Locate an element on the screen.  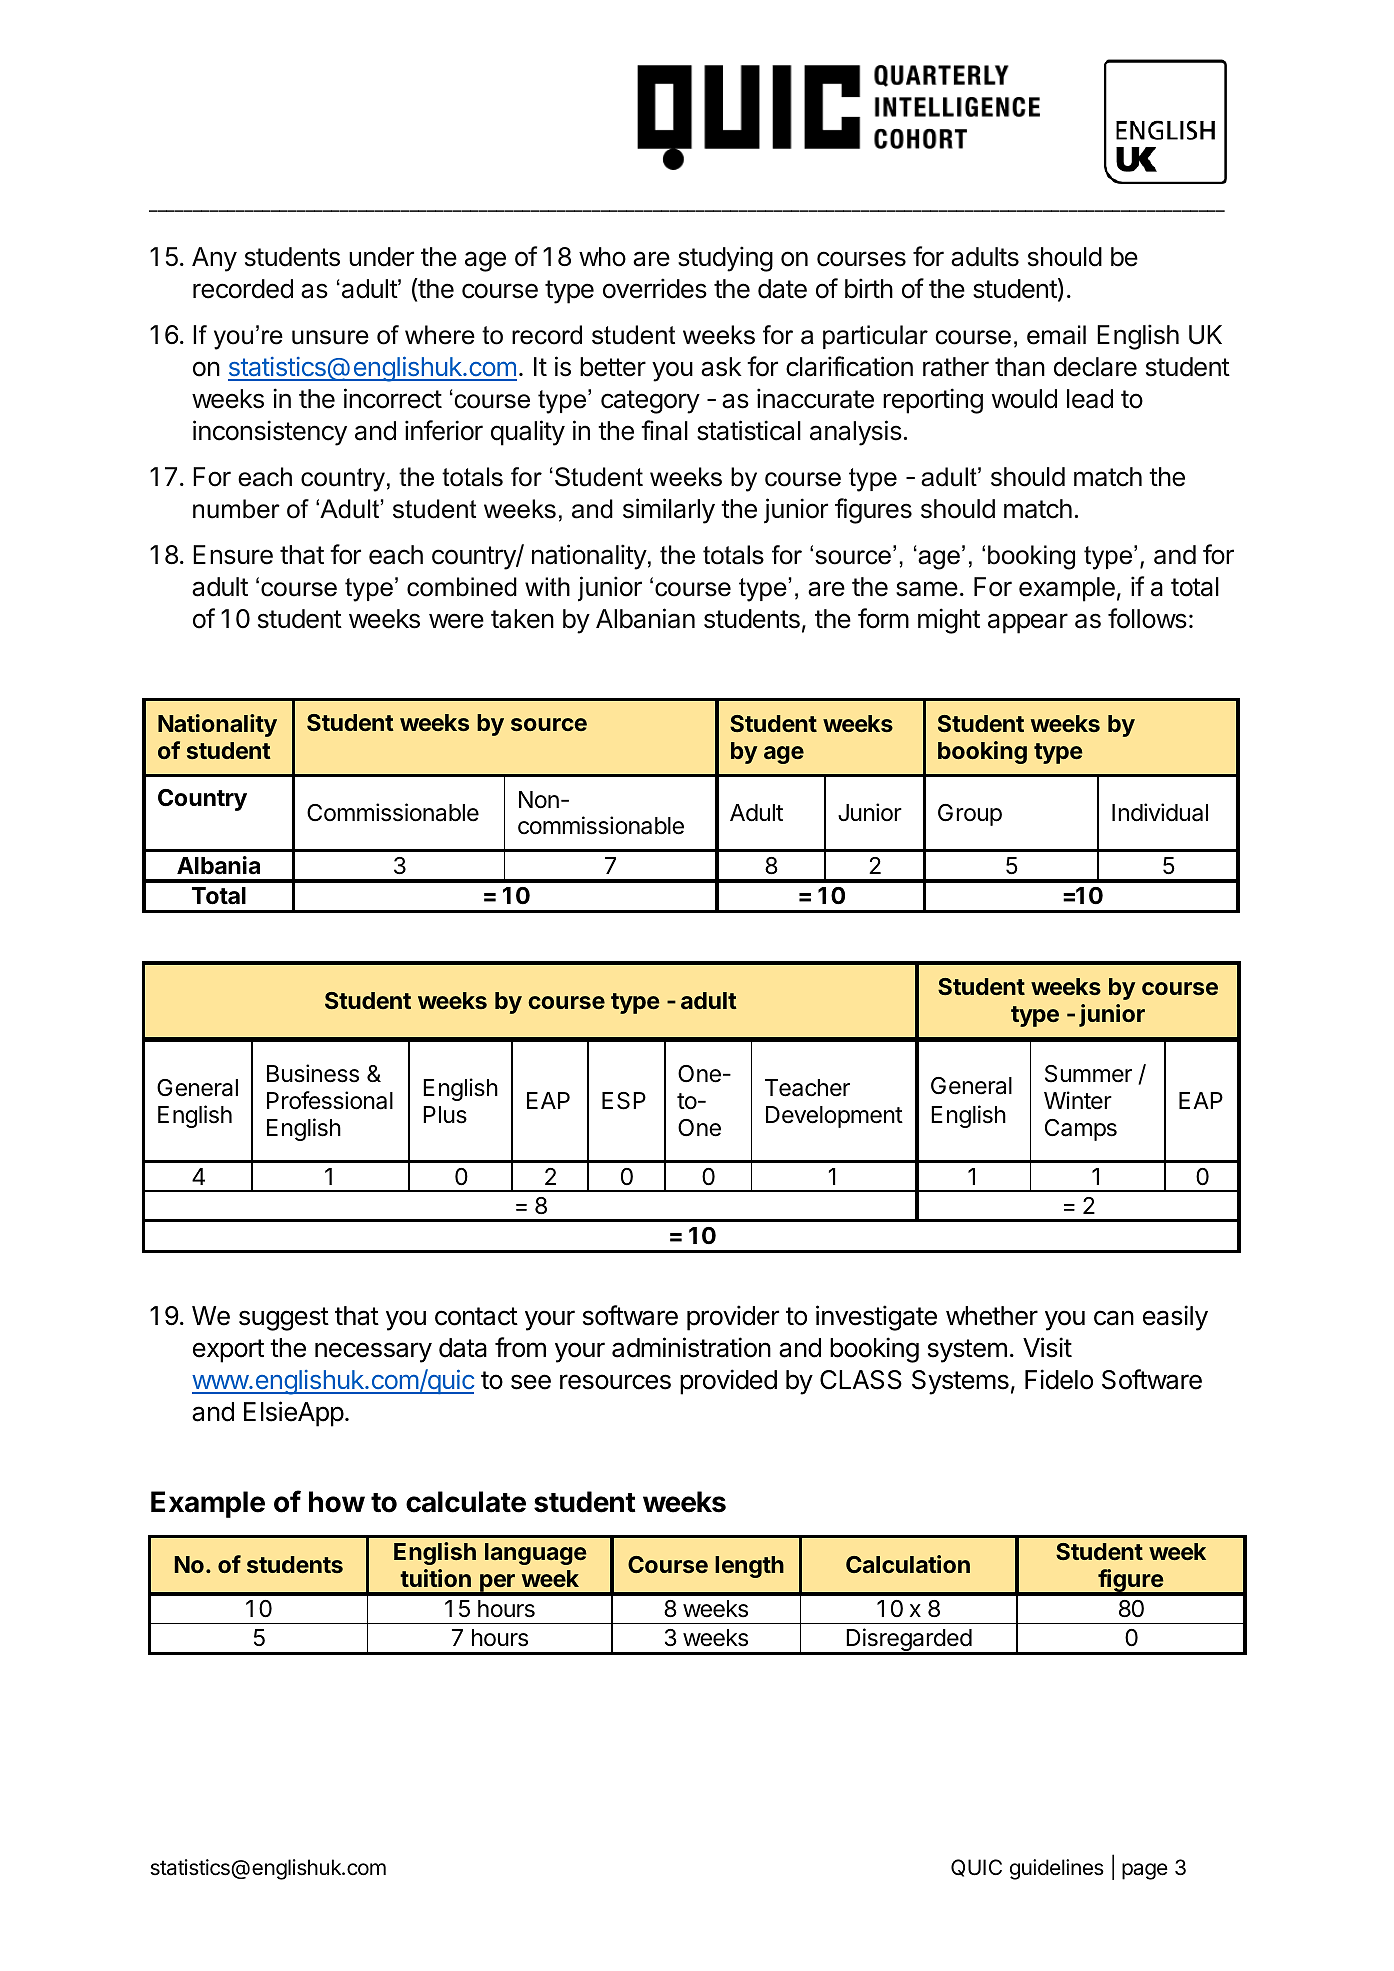
Disregarded is located at coordinates (908, 1641).
